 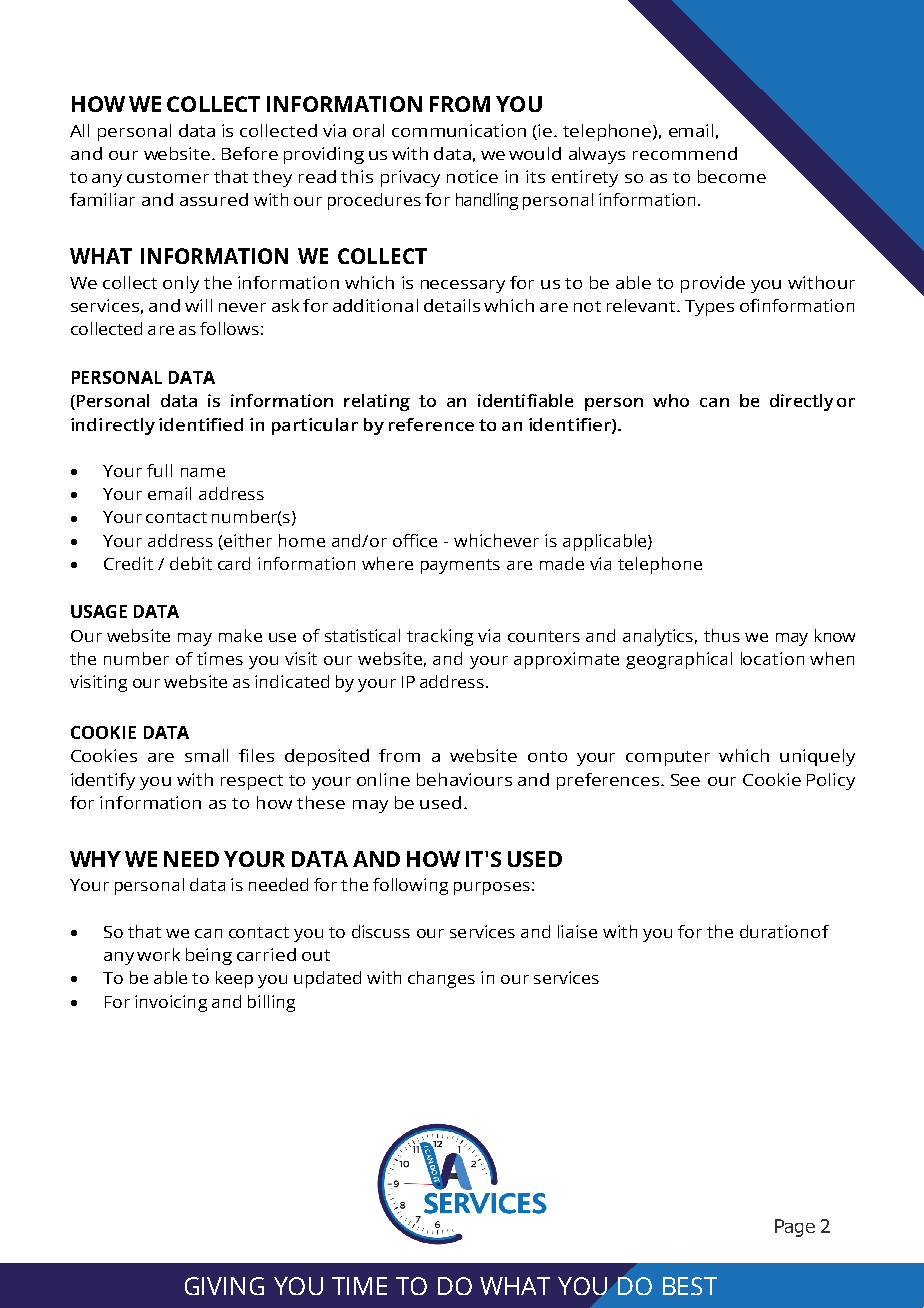 What do you see at coordinates (732, 176) in the screenshot?
I see `become` at bounding box center [732, 176].
